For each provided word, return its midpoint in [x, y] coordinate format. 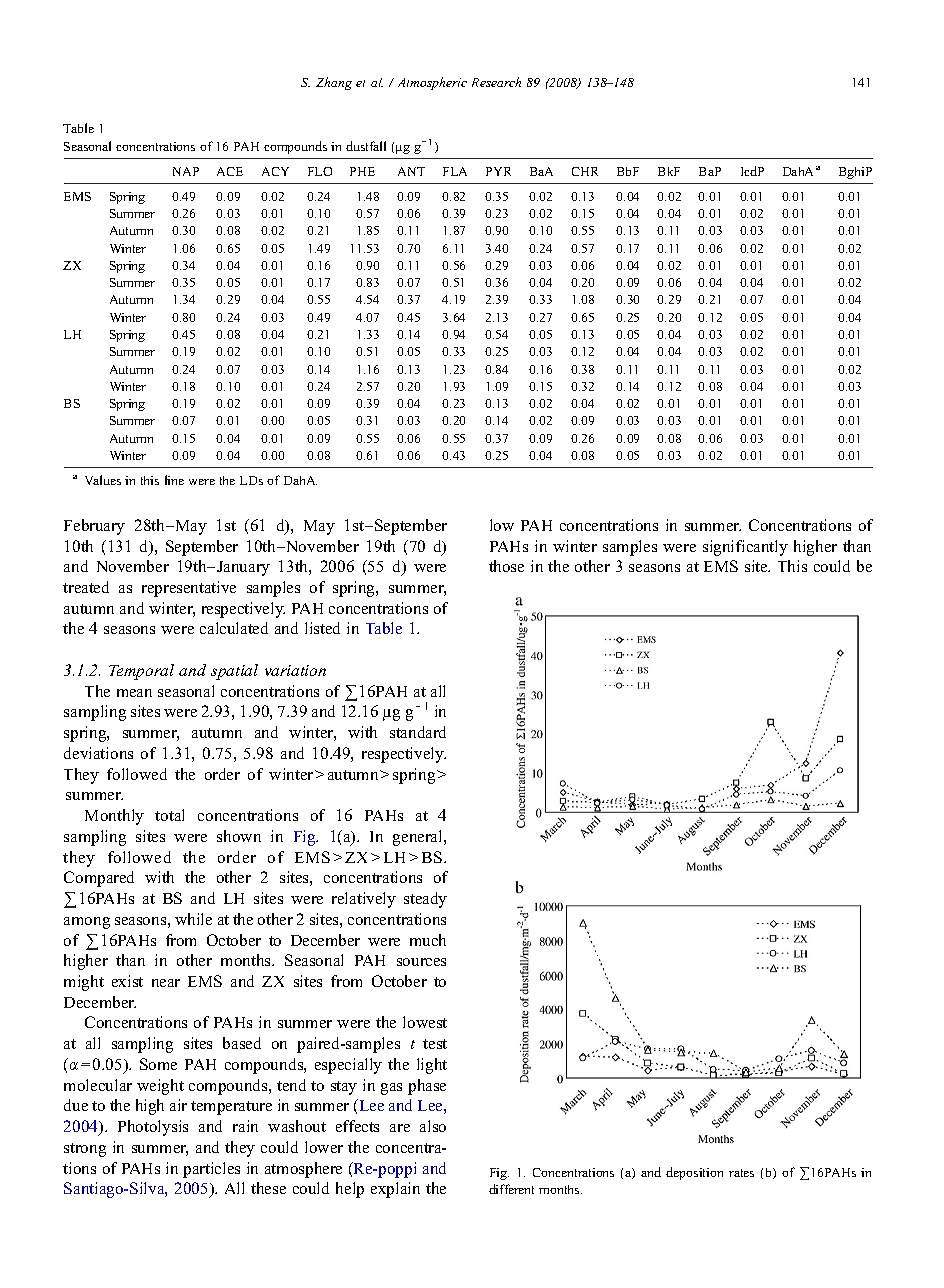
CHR [585, 171]
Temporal [141, 672]
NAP [186, 171]
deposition [694, 1173]
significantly [745, 548]
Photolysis [153, 1128]
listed [322, 628]
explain [395, 1190]
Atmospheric [432, 83]
